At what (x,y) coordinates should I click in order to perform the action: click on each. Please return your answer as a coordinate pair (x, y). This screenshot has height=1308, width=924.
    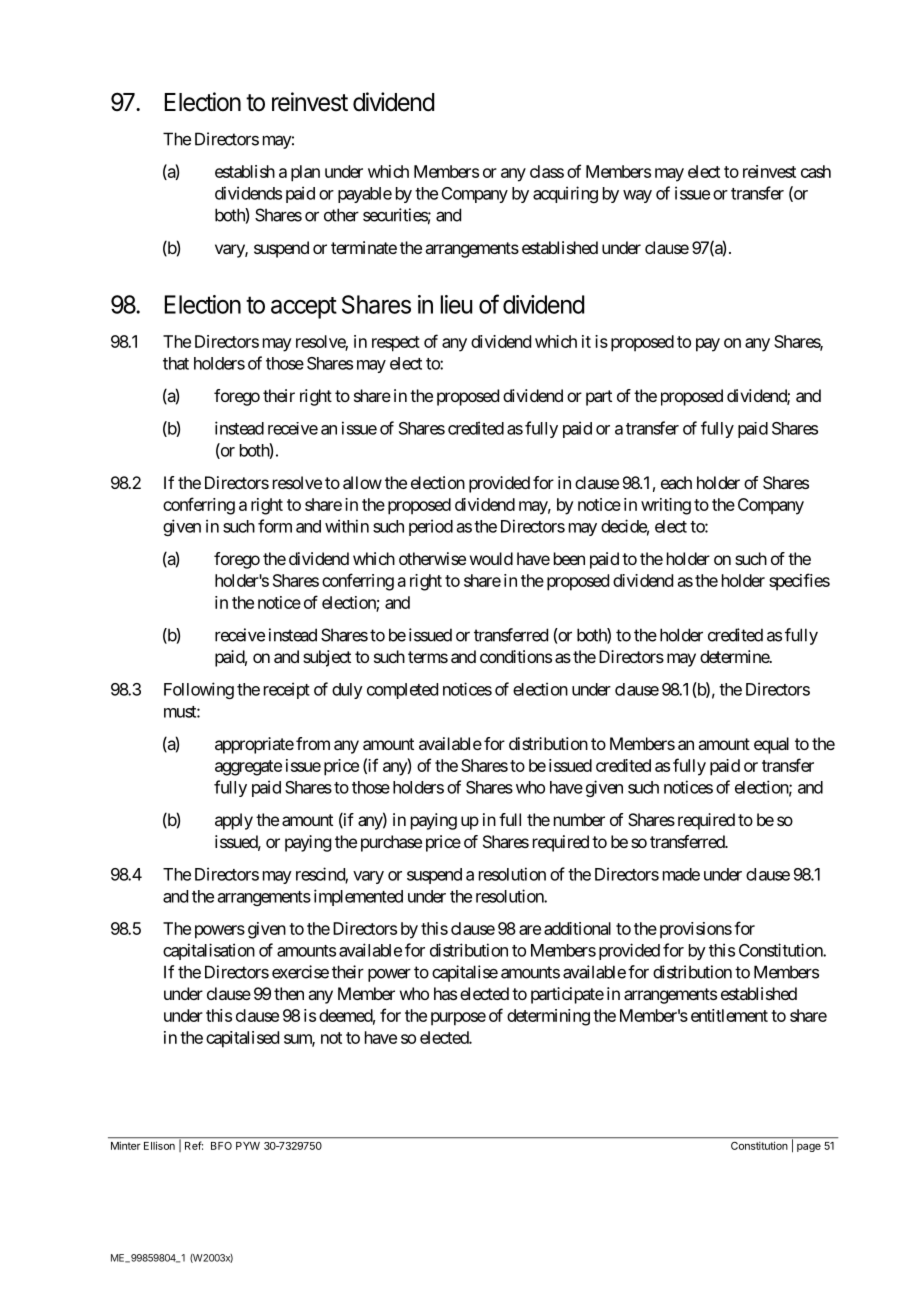
    Looking at the image, I should click on (676, 482).
